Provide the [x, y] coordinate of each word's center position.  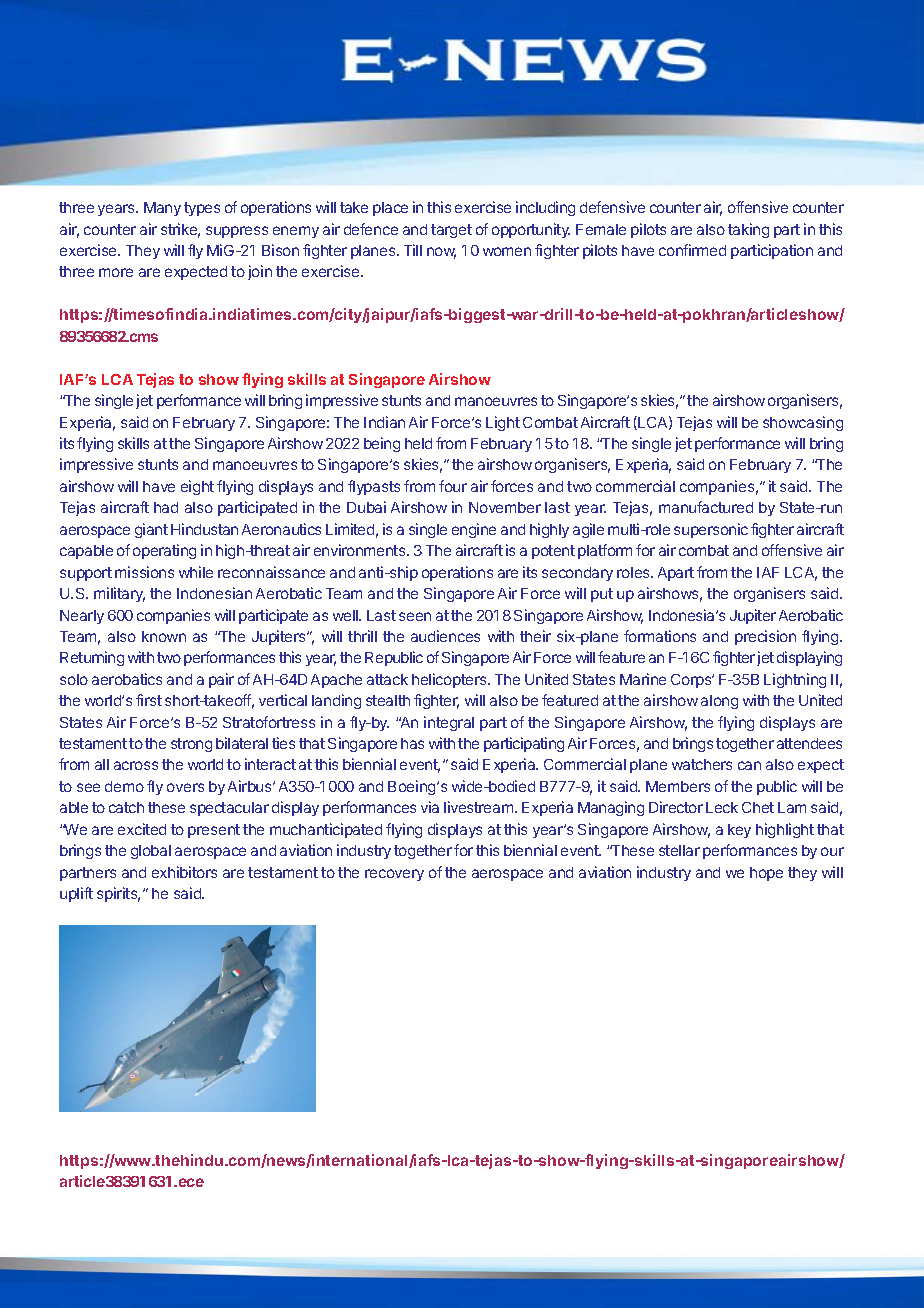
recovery [394, 875]
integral [449, 723]
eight [197, 487]
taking [748, 230]
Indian [384, 422]
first [149, 700]
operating [164, 551]
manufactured [706, 507]
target [451, 231]
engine [474, 530]
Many [162, 209]
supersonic [711, 530]
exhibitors [184, 872]
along [719, 702]
